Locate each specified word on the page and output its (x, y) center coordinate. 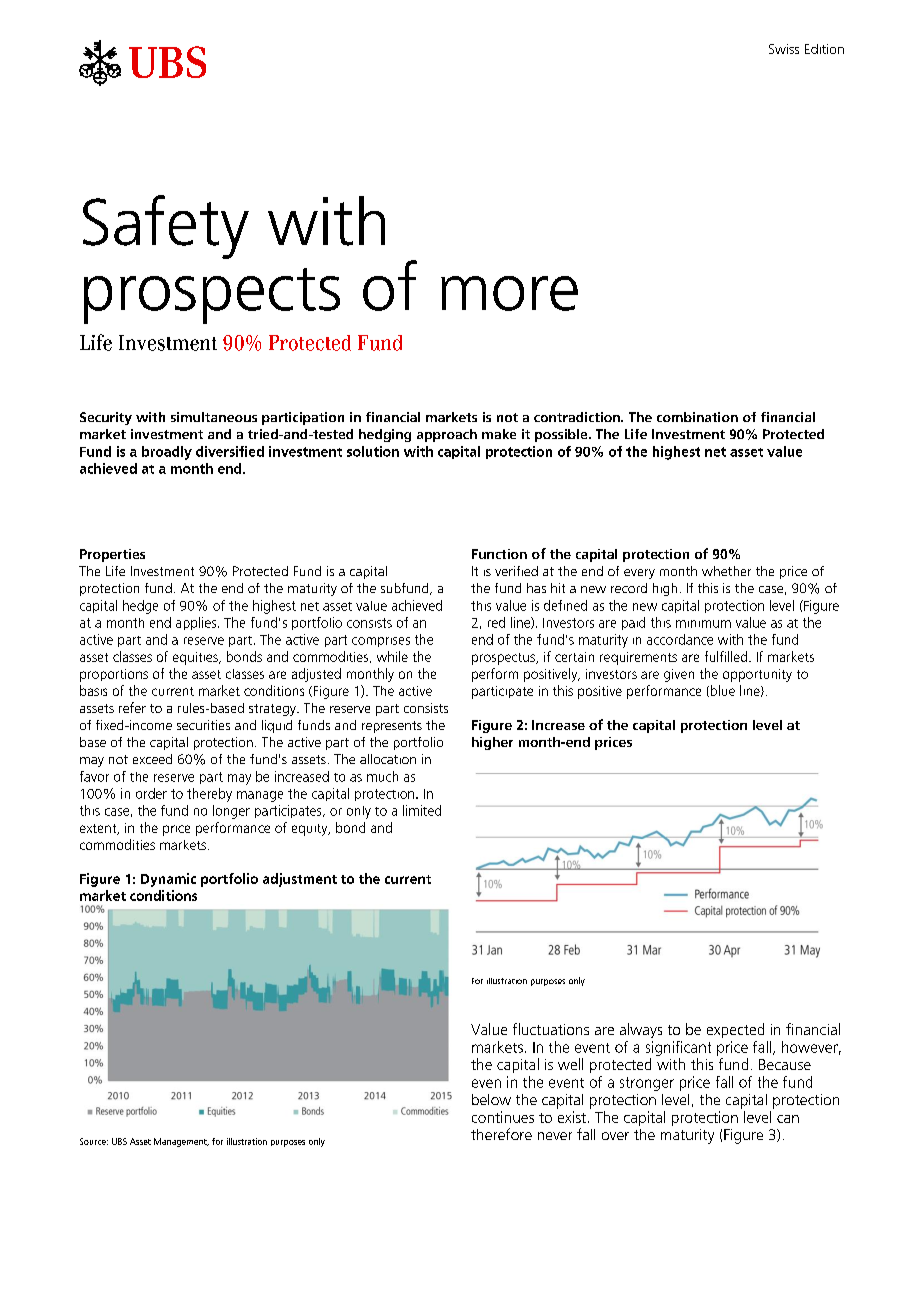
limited (422, 810)
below (491, 1099)
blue (721, 691)
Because (785, 1064)
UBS (119, 1141)
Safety (166, 227)
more (509, 293)
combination (697, 417)
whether (726, 571)
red (496, 622)
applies (197, 623)
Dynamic (168, 880)
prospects (212, 296)
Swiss (784, 49)
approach (447, 435)
